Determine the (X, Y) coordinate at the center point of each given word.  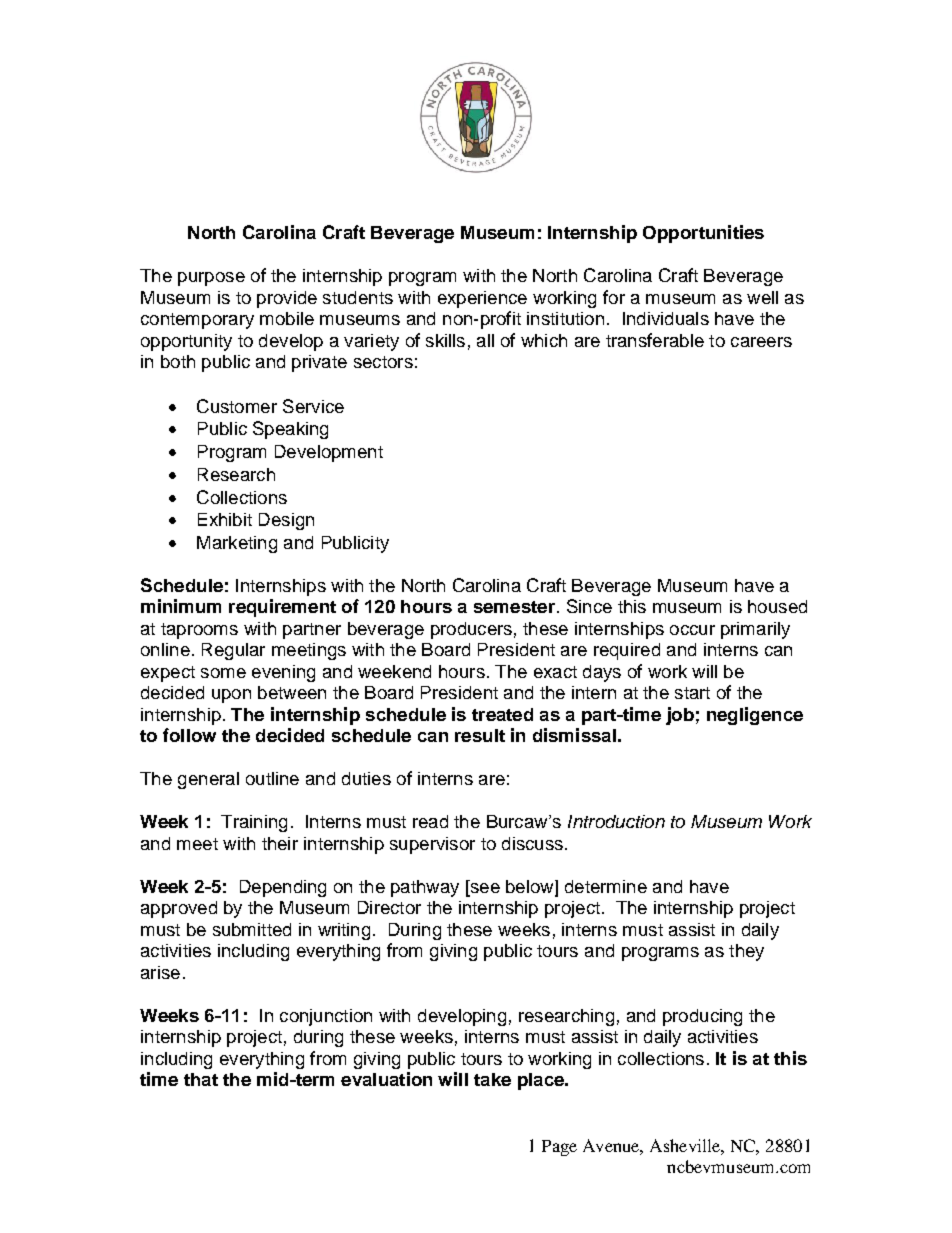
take (492, 1079)
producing (702, 1017)
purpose (211, 279)
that (201, 1079)
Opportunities (703, 234)
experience (482, 299)
